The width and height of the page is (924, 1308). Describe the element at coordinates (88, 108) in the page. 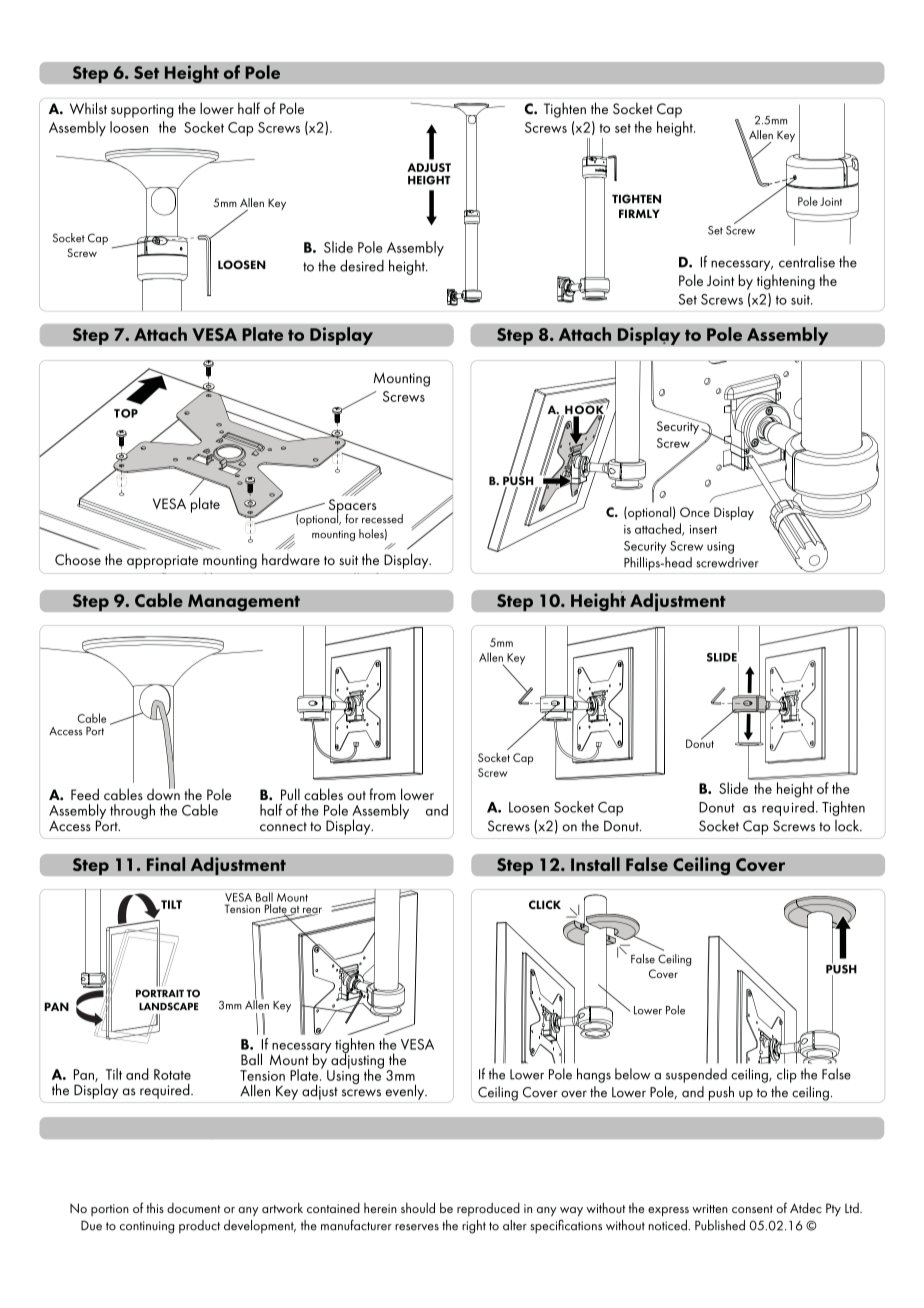

I see `Whilst` at that location.
